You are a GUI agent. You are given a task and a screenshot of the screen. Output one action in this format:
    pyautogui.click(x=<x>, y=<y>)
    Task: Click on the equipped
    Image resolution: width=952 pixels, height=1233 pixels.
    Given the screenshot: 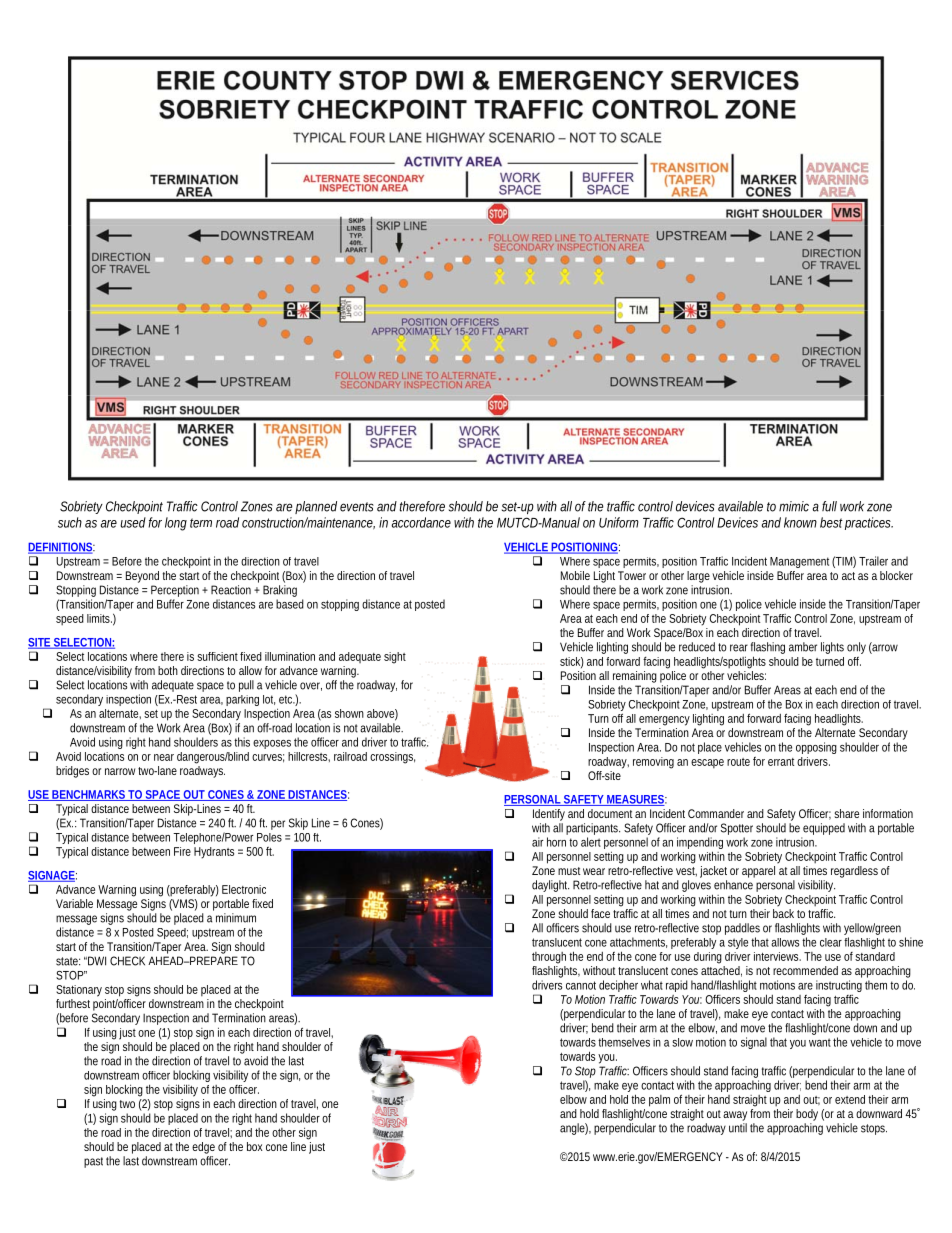 What is the action you would take?
    pyautogui.click(x=824, y=829)
